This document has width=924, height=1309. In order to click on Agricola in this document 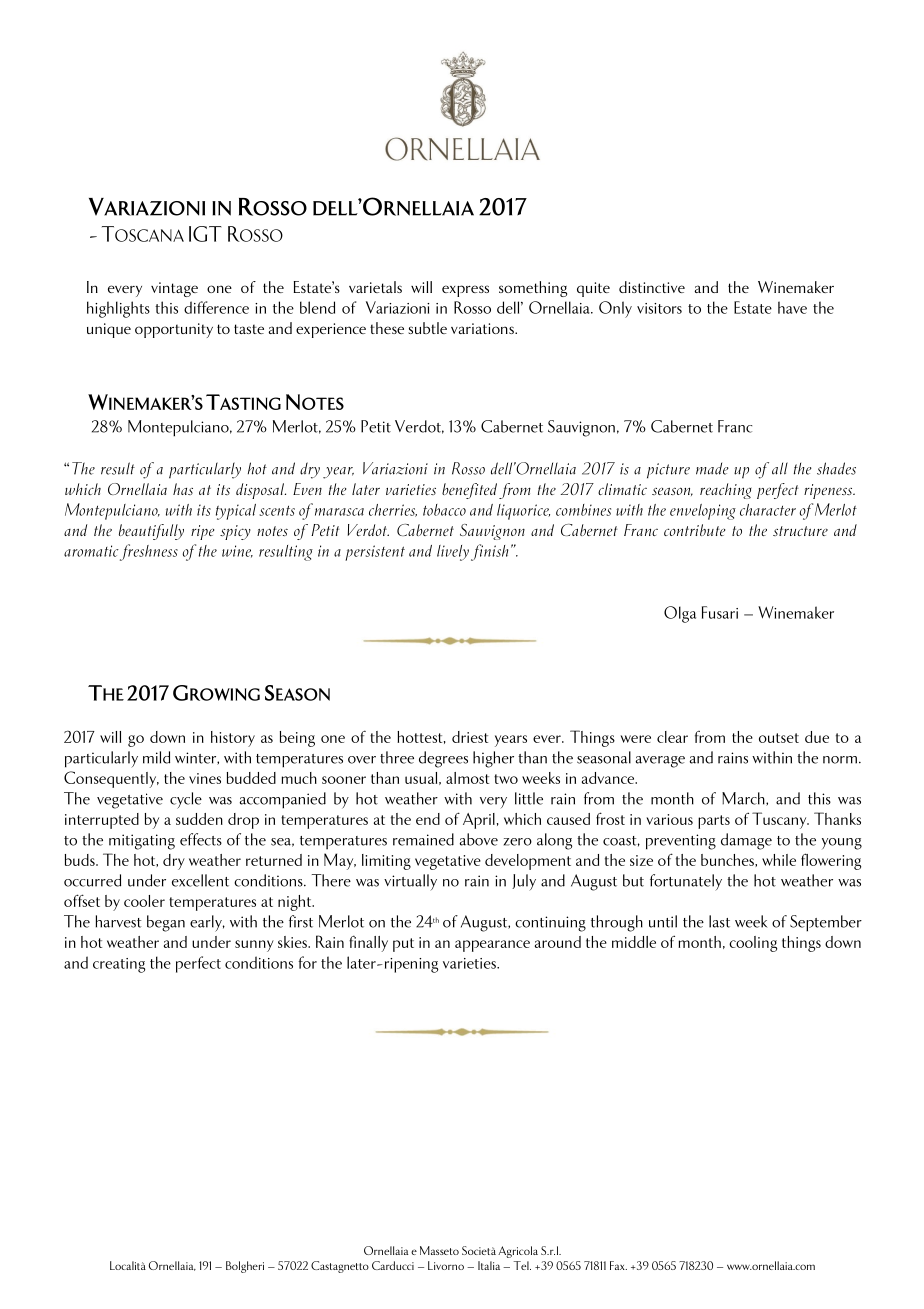, I will do `click(518, 1252)`.
